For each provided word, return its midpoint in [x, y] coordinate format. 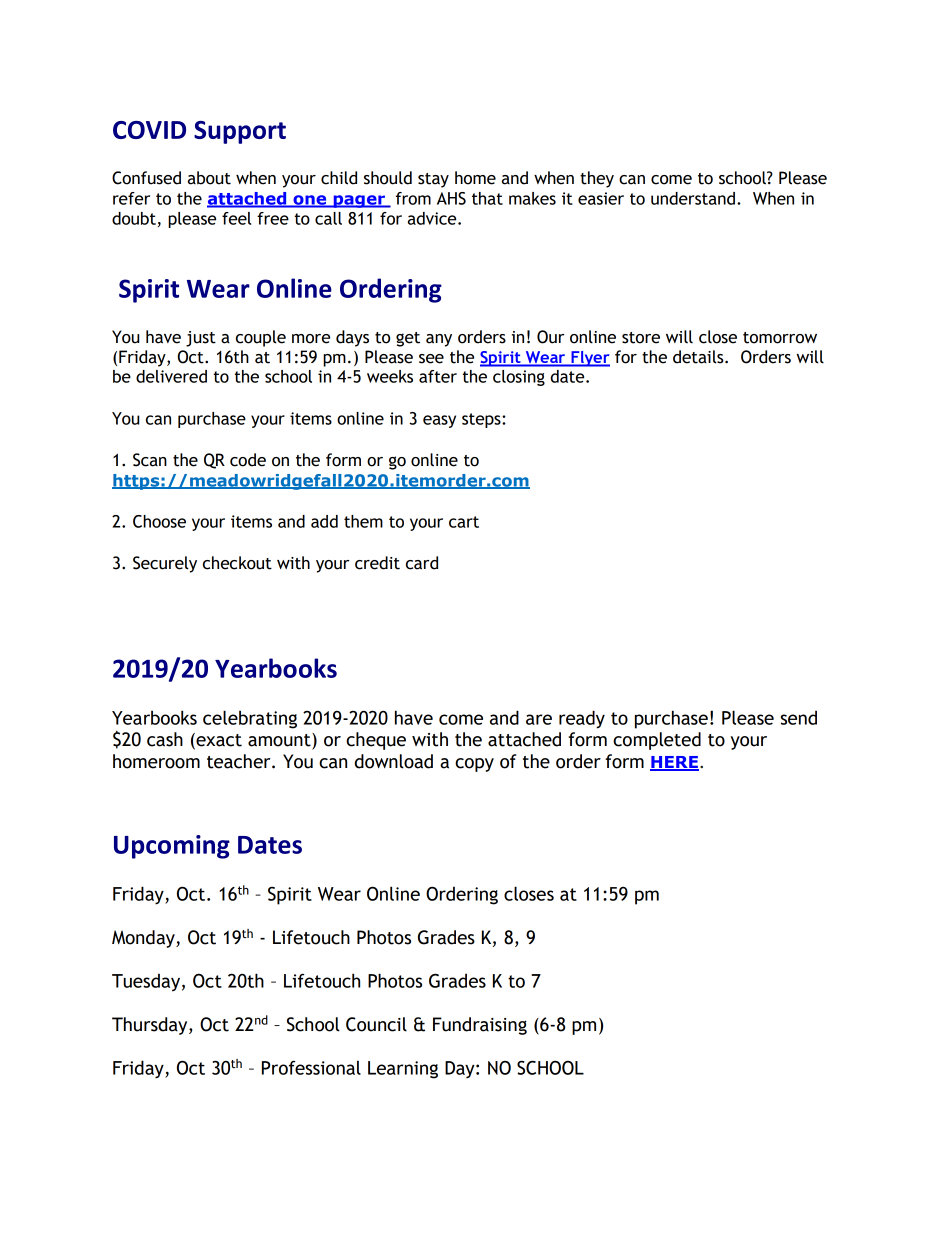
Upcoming [172, 847]
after [438, 376]
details [699, 357]
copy [474, 765]
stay [433, 180]
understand [693, 198]
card [422, 563]
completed [657, 741]
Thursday [151, 1026]
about [209, 178]
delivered [171, 376]
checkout [237, 563]
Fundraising [480, 1026]
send [799, 717]
